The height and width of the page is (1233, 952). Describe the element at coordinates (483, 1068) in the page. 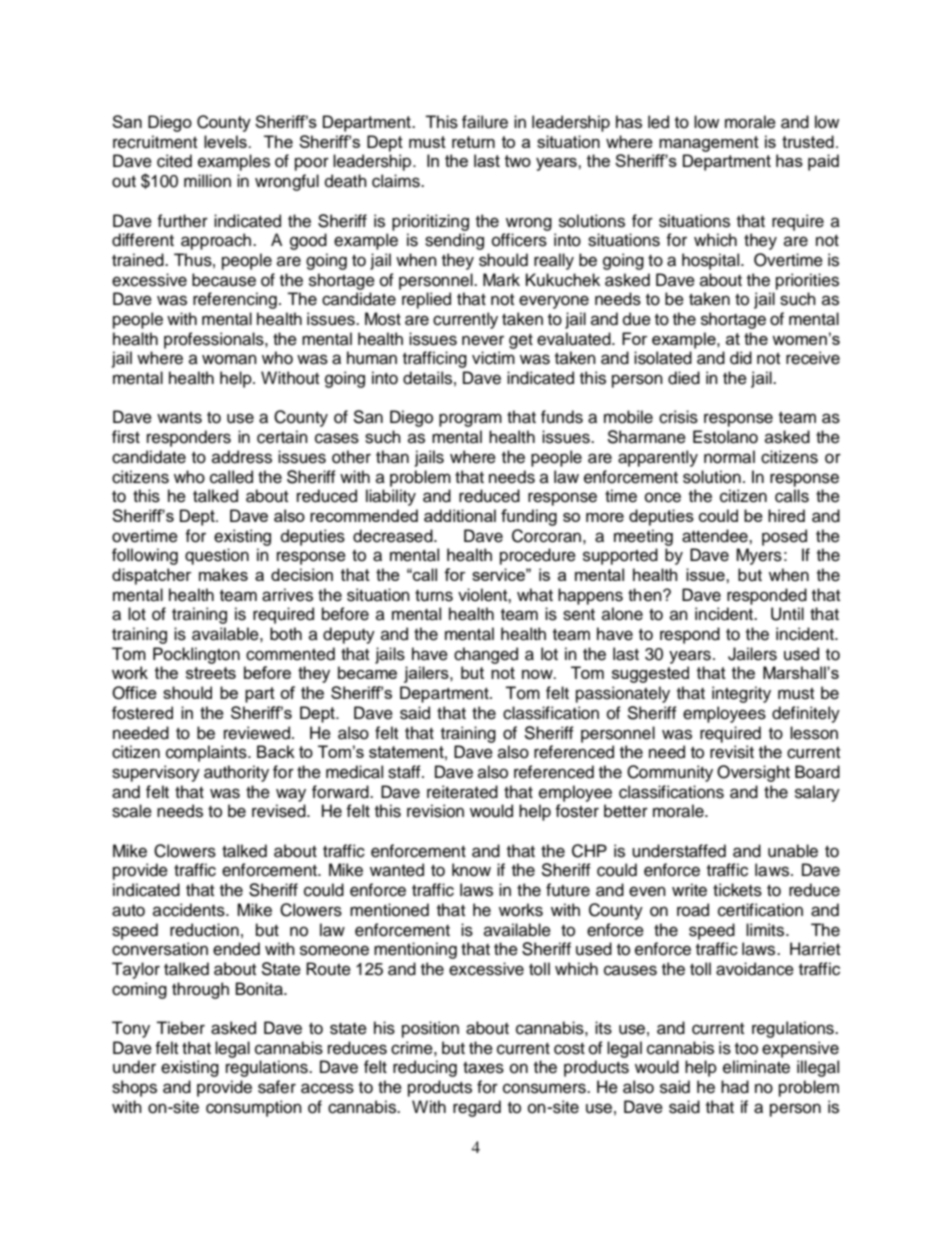

I see `taxes` at that location.
